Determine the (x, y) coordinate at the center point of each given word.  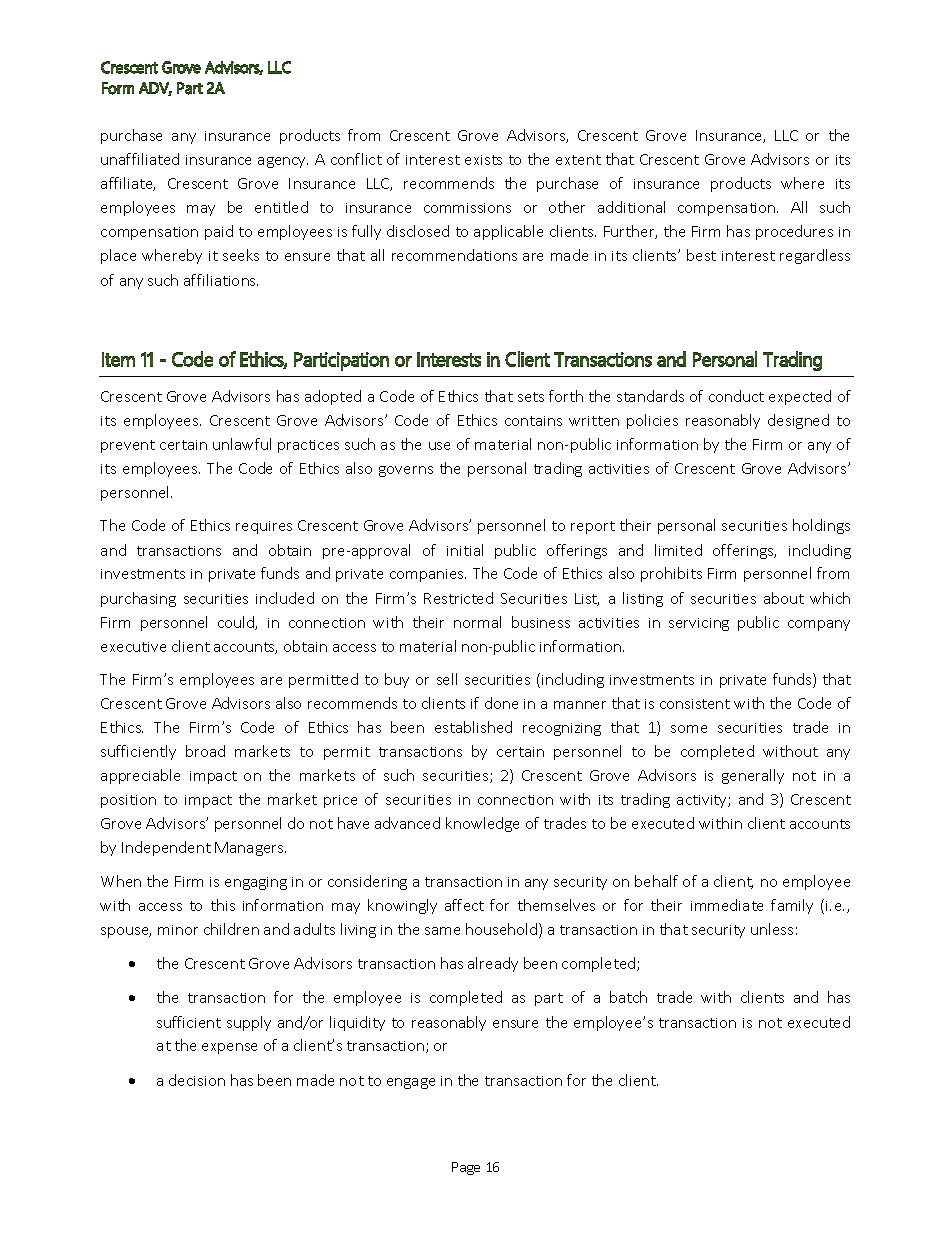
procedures (794, 232)
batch (628, 997)
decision (197, 1080)
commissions (467, 208)
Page (466, 1168)
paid (219, 232)
